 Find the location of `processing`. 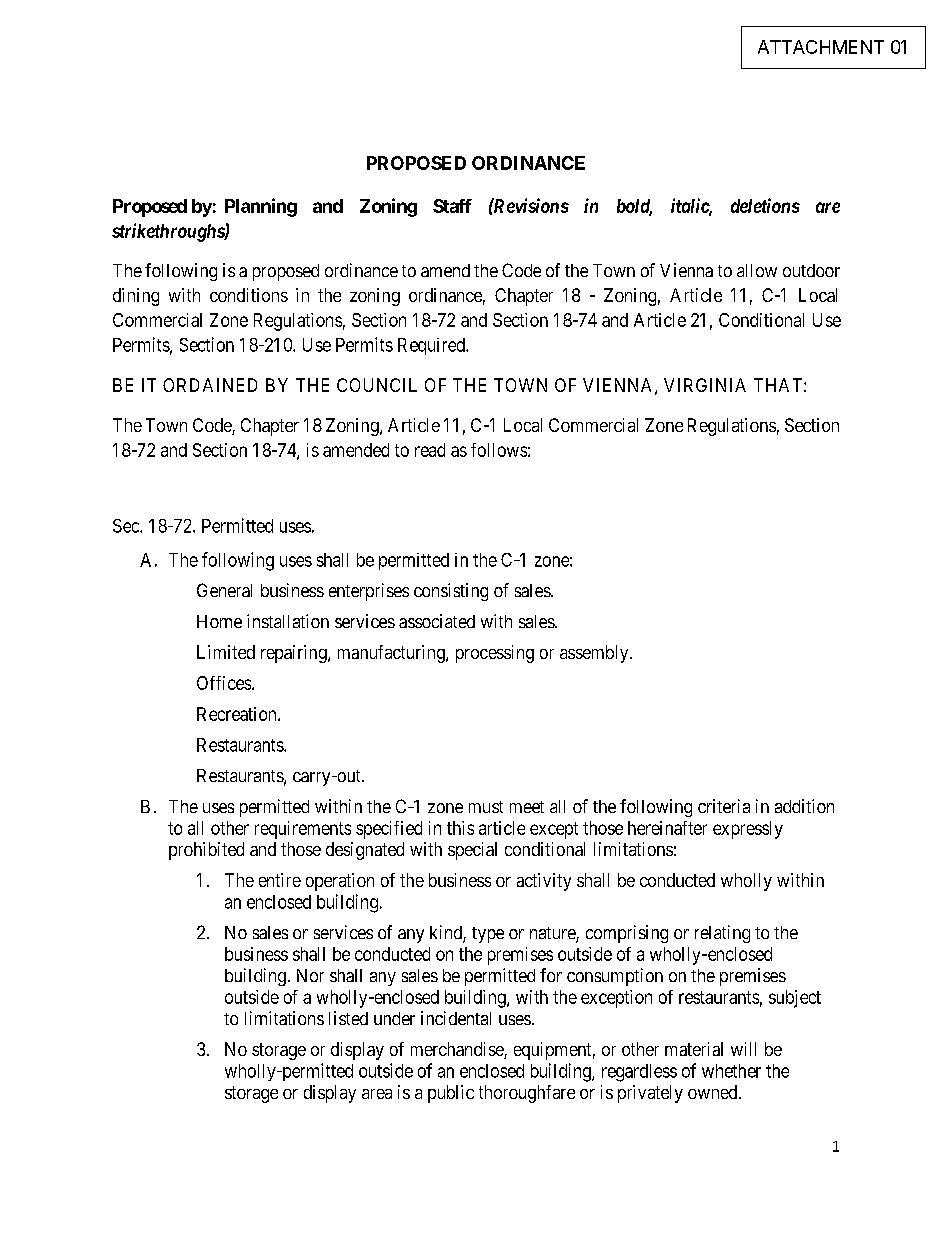

processing is located at coordinates (495, 654).
